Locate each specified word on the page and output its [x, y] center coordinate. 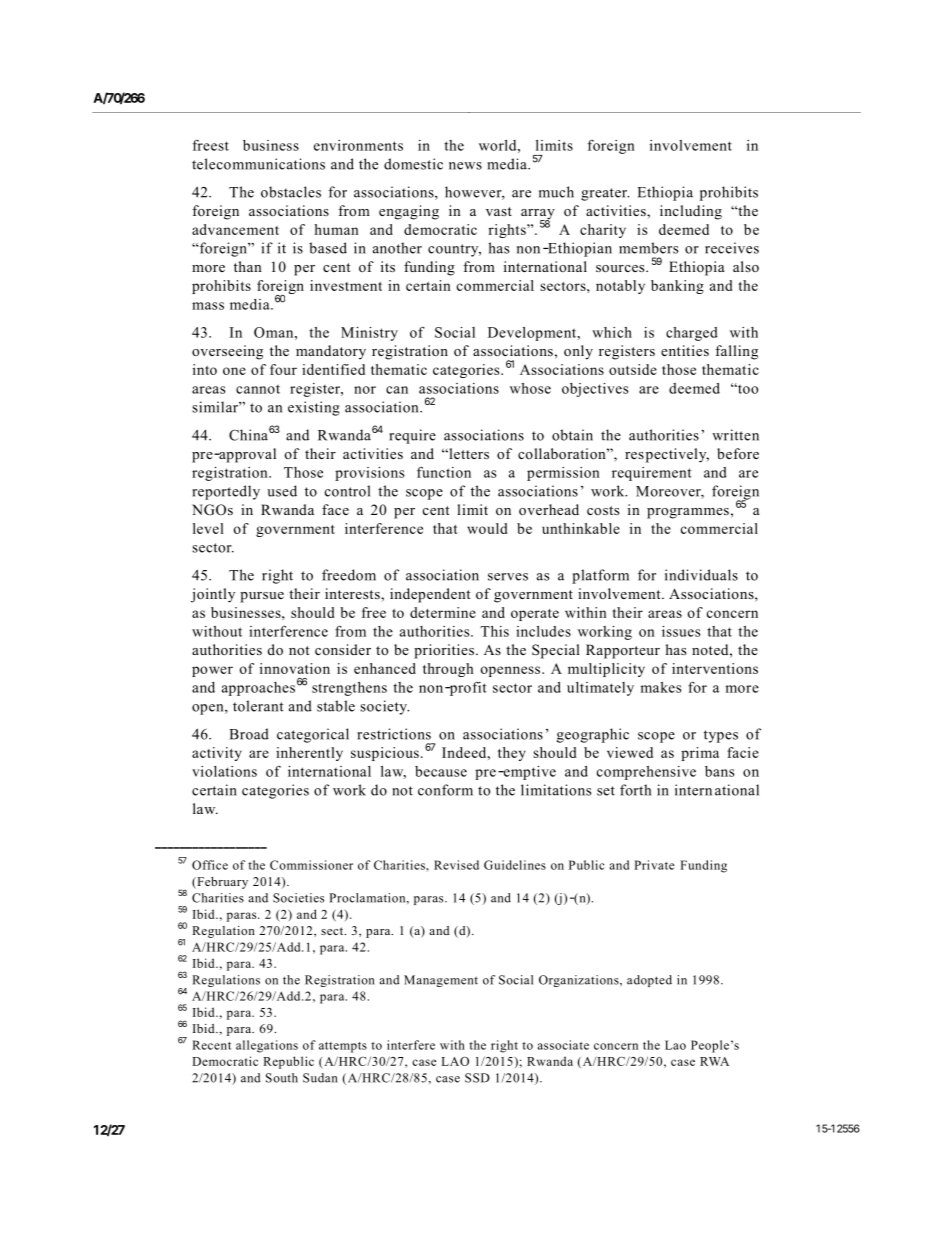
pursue [262, 597]
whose [530, 388]
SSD [477, 1078]
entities [685, 350]
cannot [258, 389]
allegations [267, 1046]
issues [681, 631]
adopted [649, 981]
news [465, 166]
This [494, 631]
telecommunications [258, 164]
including [691, 212]
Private [654, 865]
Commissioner [311, 865]
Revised [456, 865]
